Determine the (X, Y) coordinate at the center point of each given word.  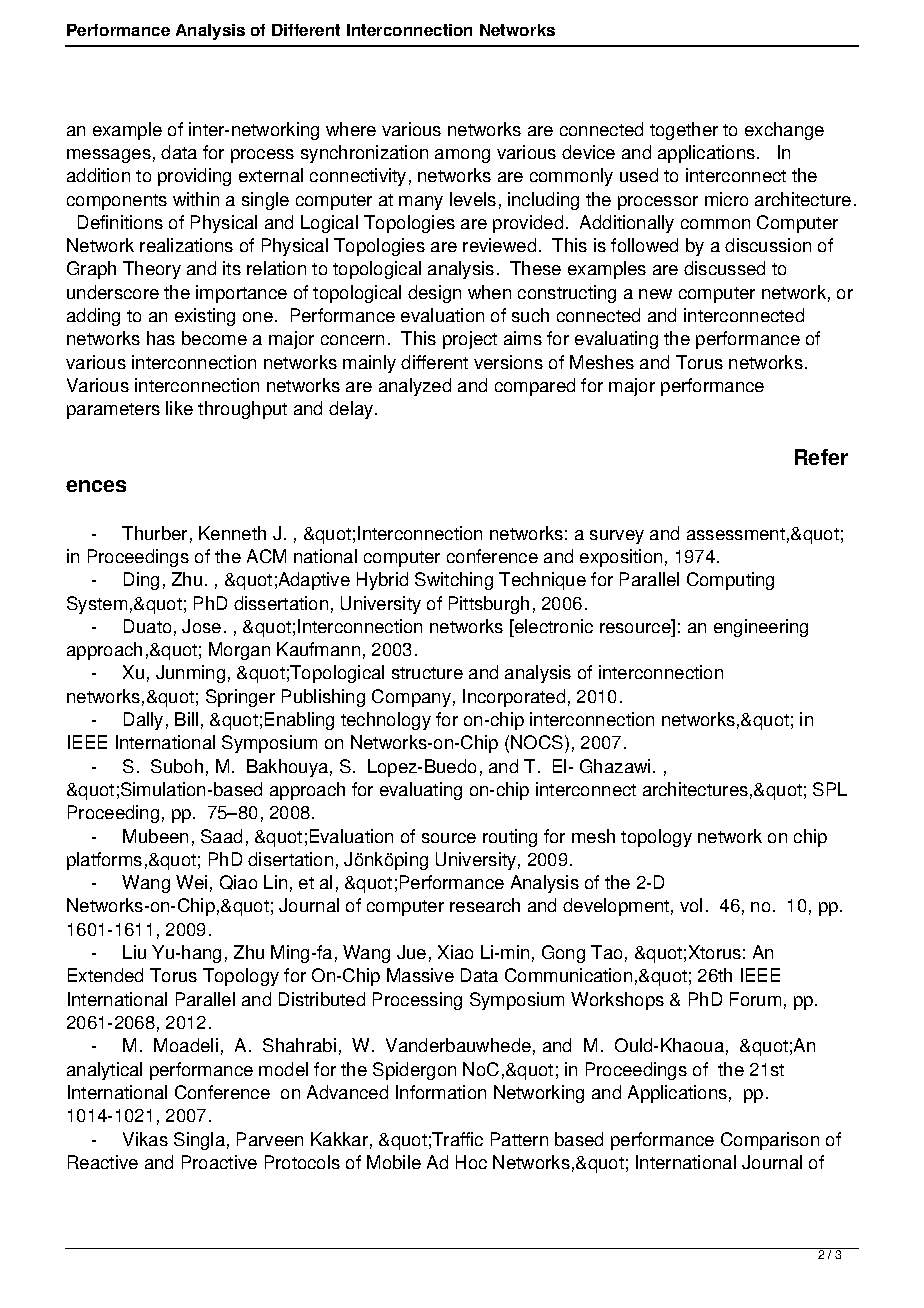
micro (726, 199)
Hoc (471, 1162)
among (462, 156)
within (196, 199)
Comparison (770, 1141)
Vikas (145, 1139)
